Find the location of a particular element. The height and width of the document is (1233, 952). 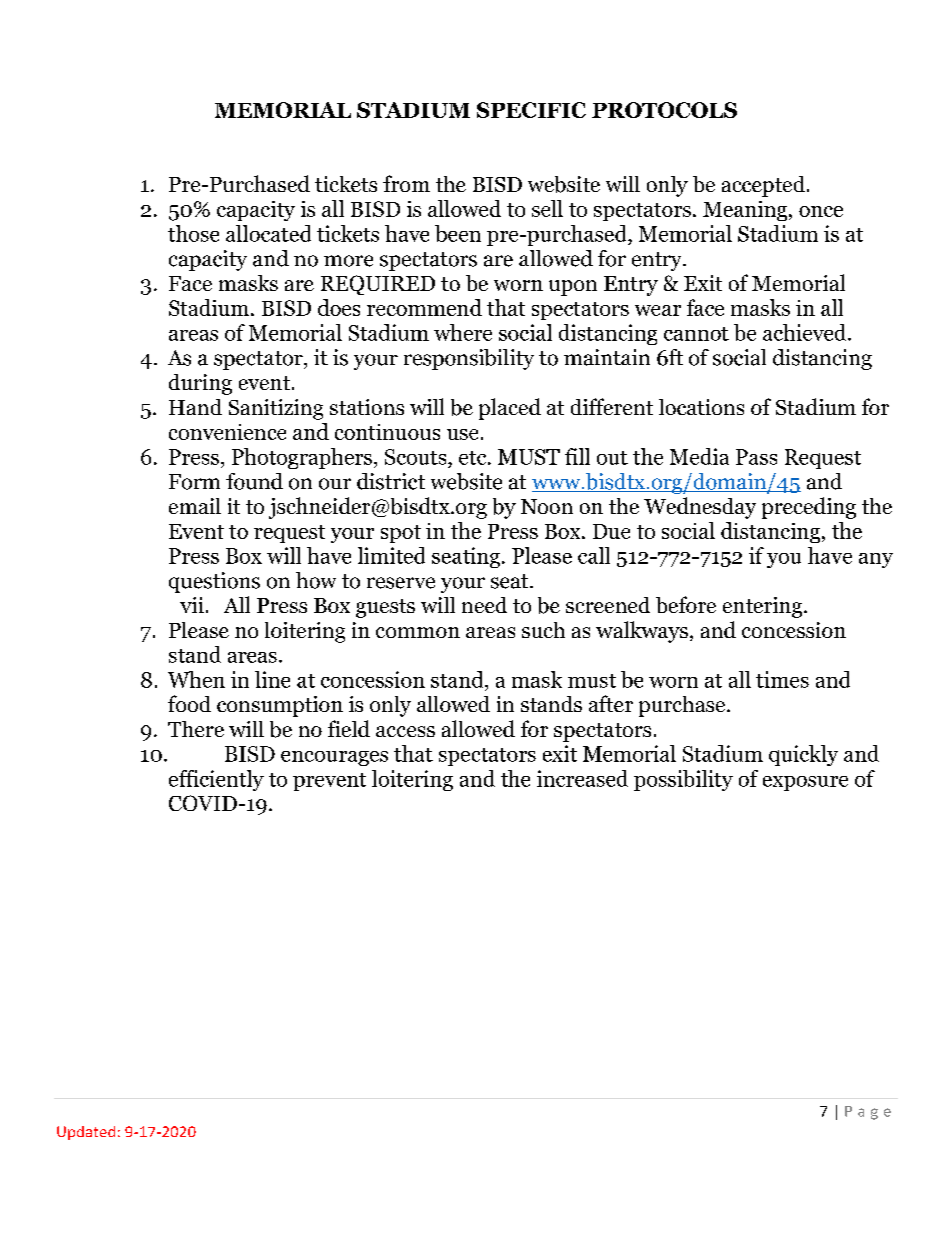

Pass is located at coordinates (756, 457).
